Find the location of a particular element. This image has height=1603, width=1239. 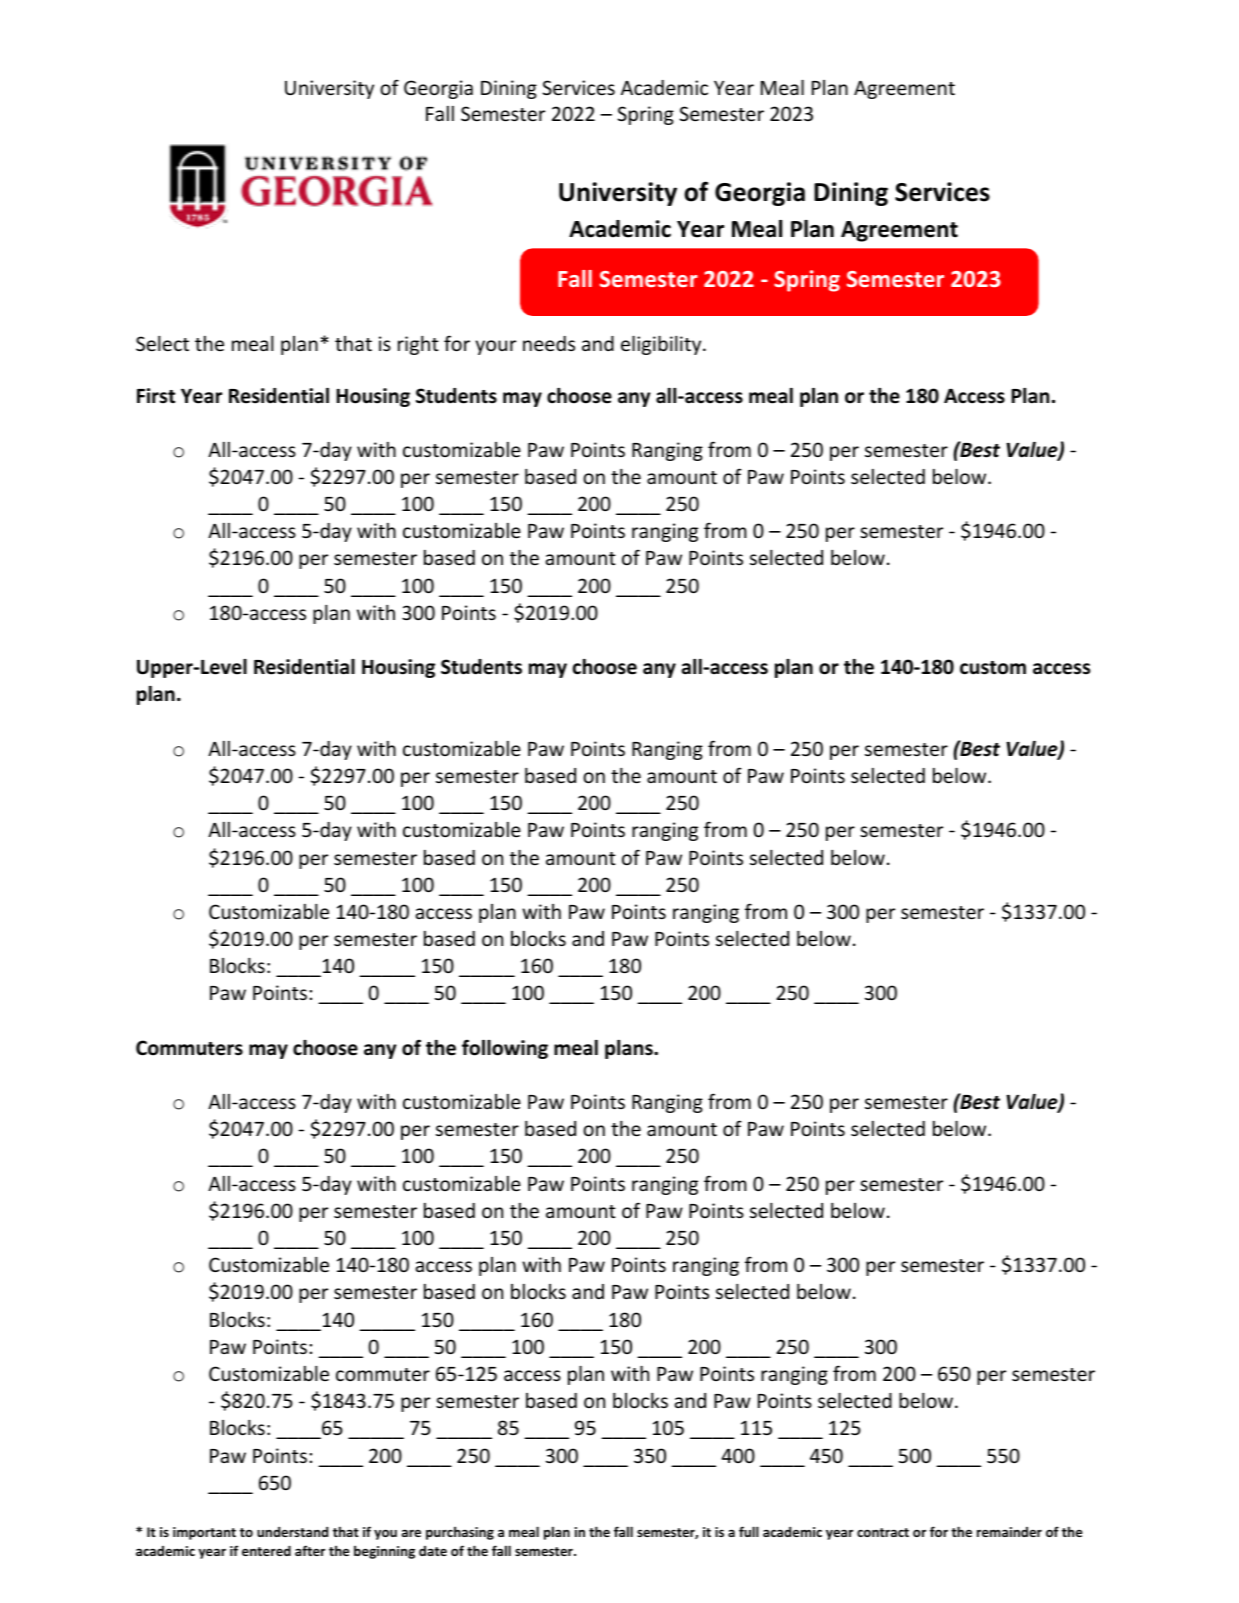

understand is located at coordinates (292, 1532).
